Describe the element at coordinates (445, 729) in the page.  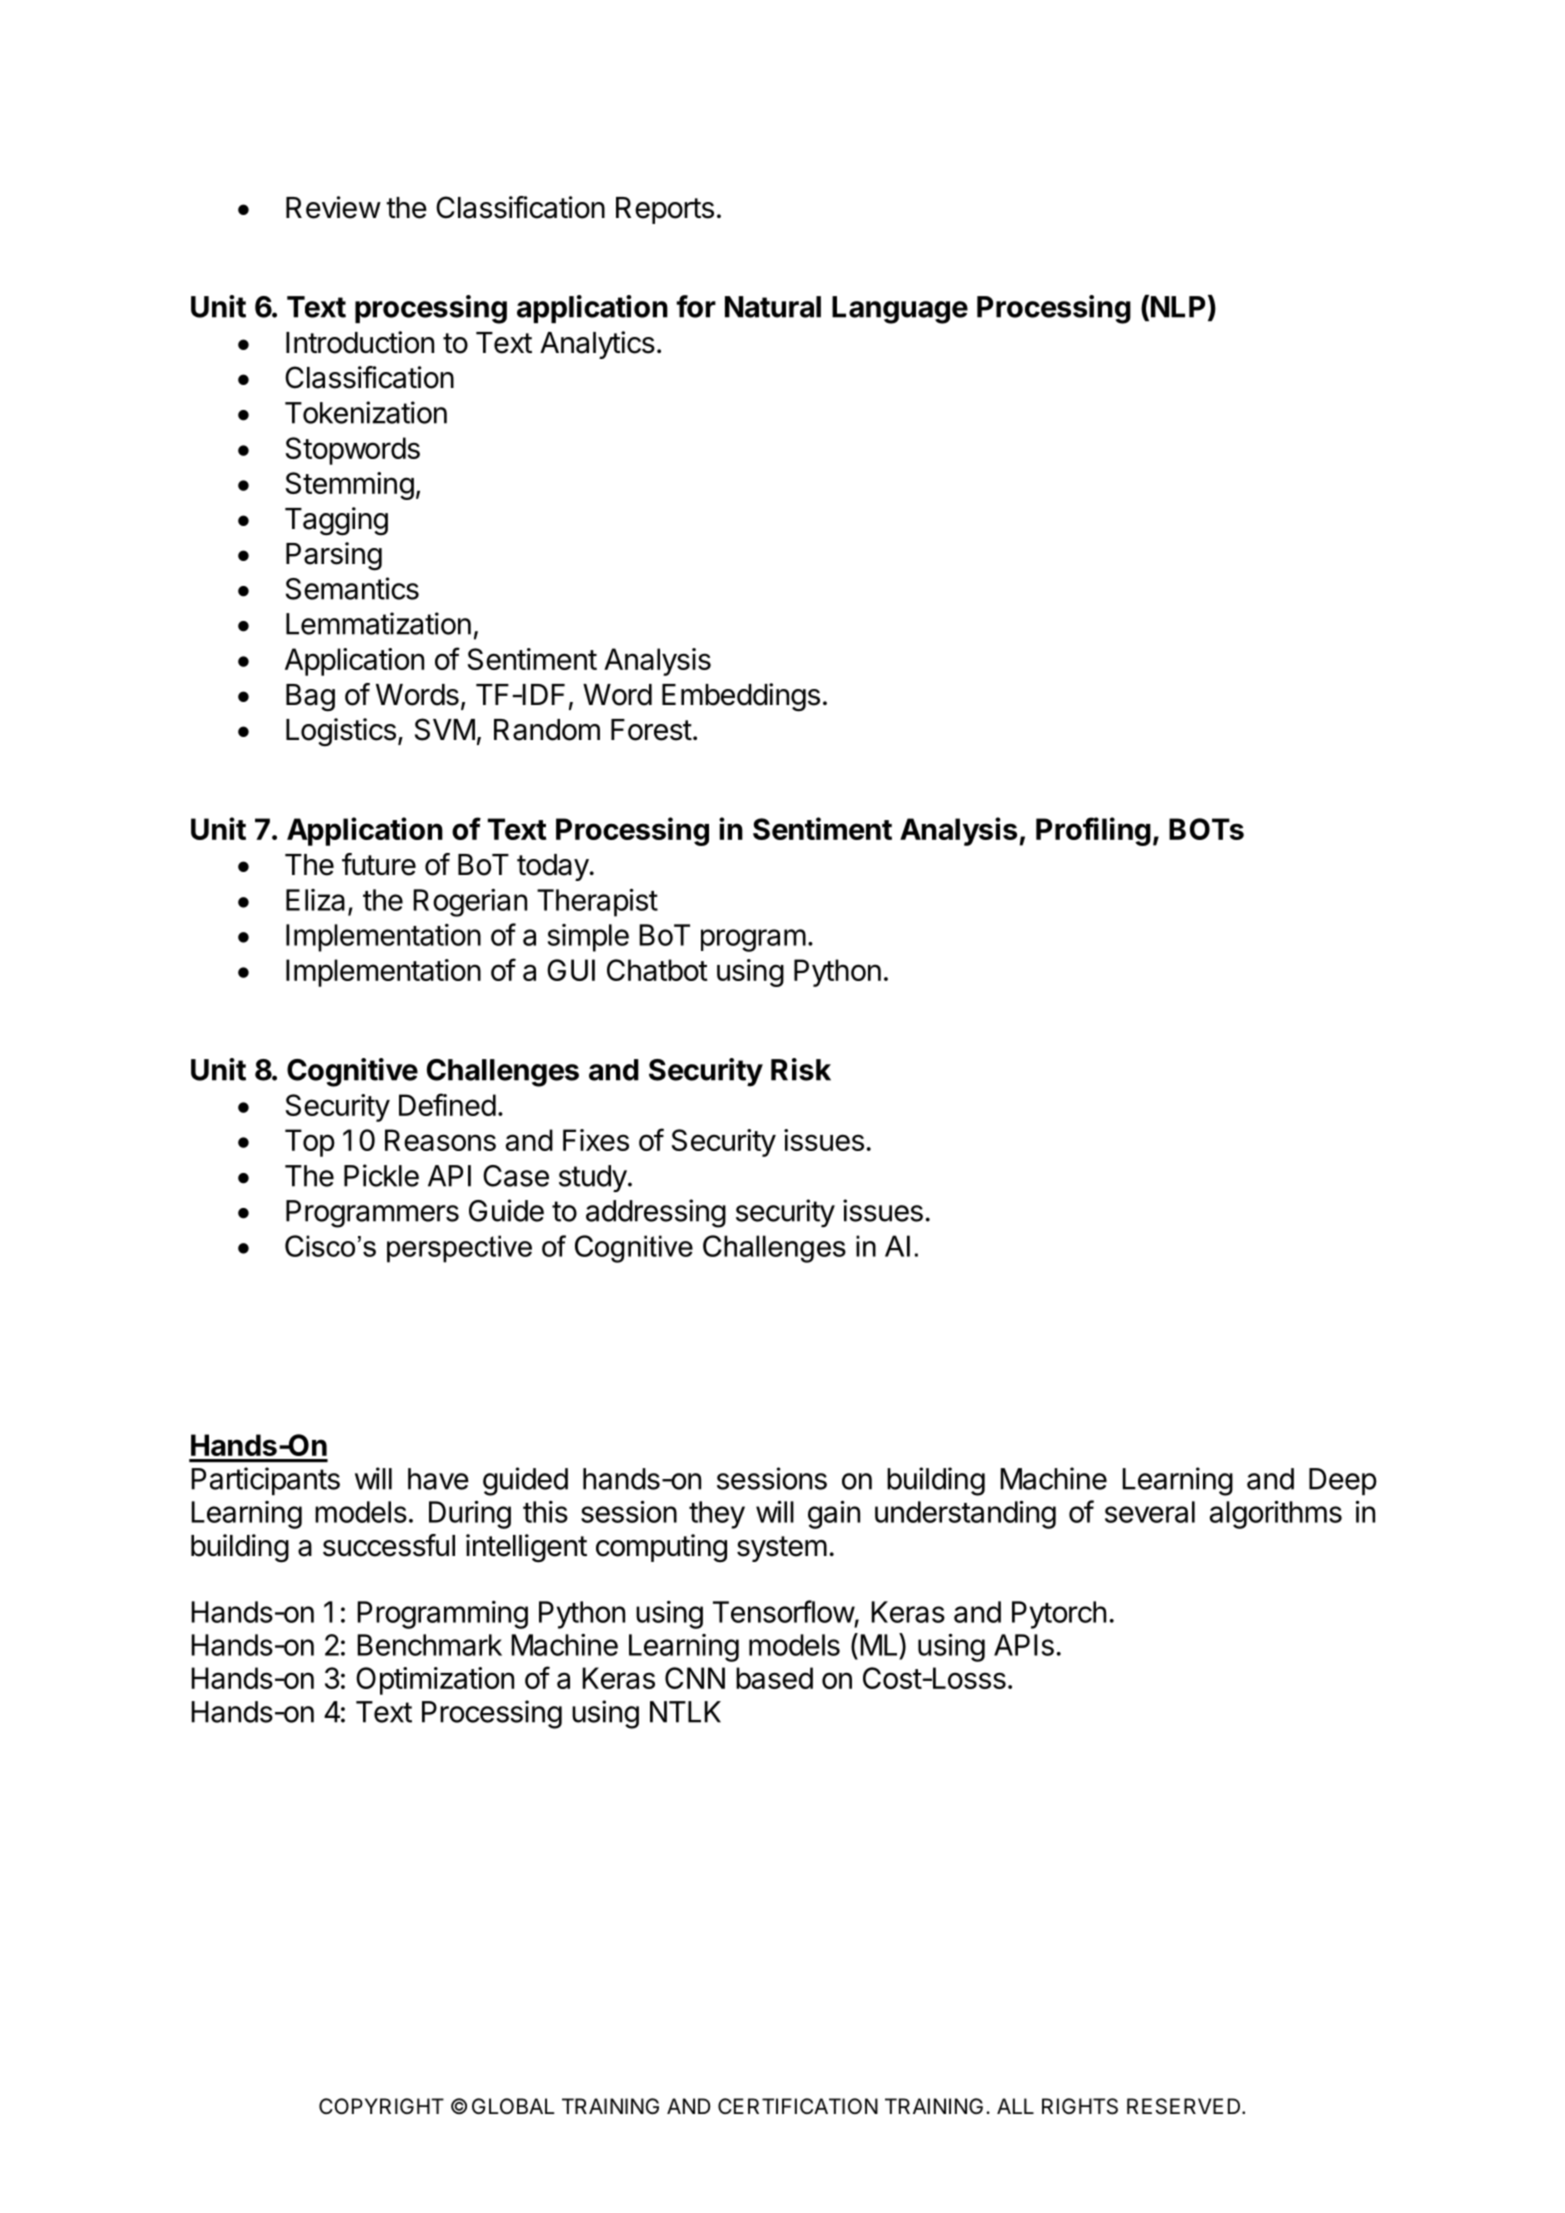
I see `SVM` at that location.
